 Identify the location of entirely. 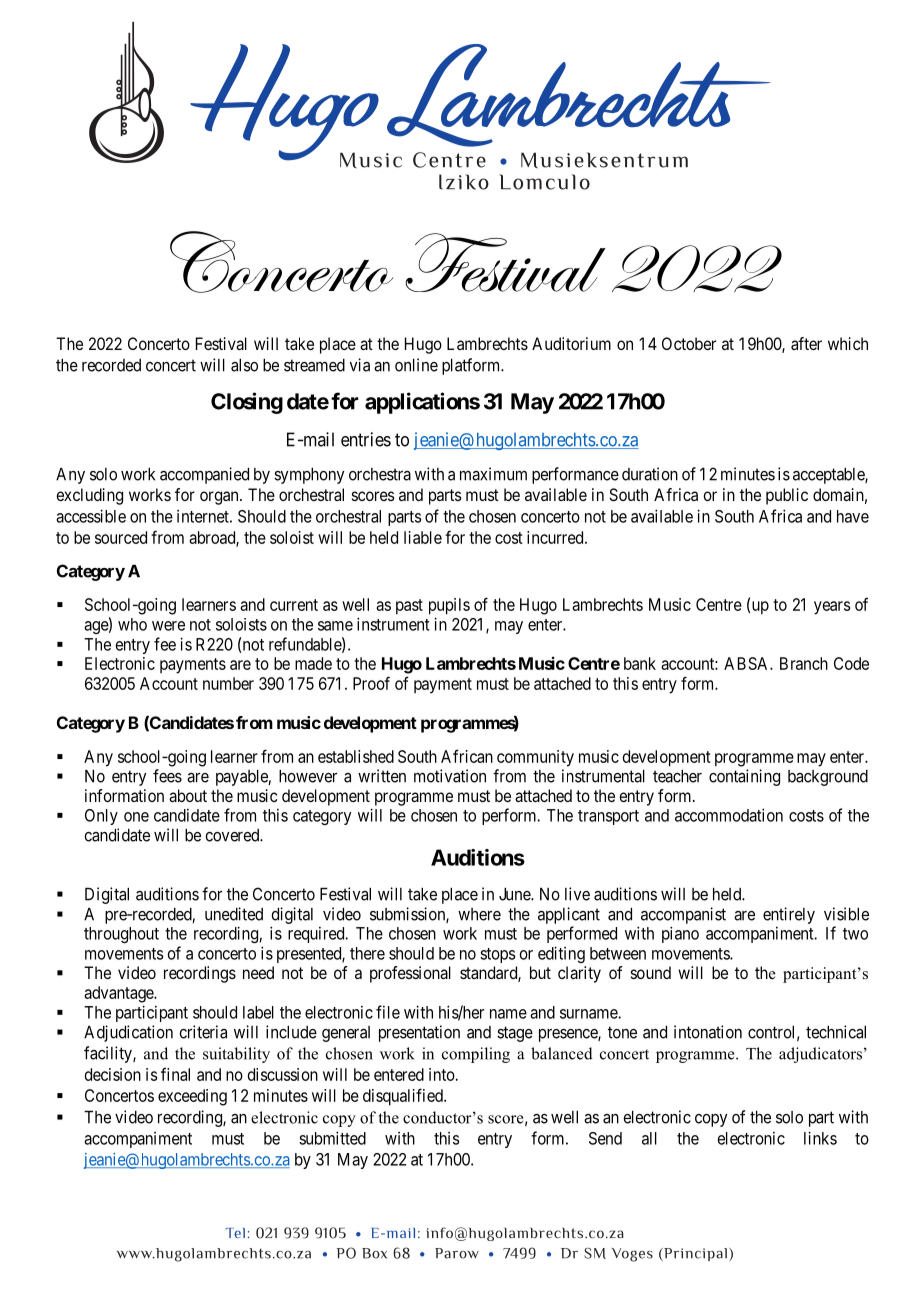
(789, 915).
